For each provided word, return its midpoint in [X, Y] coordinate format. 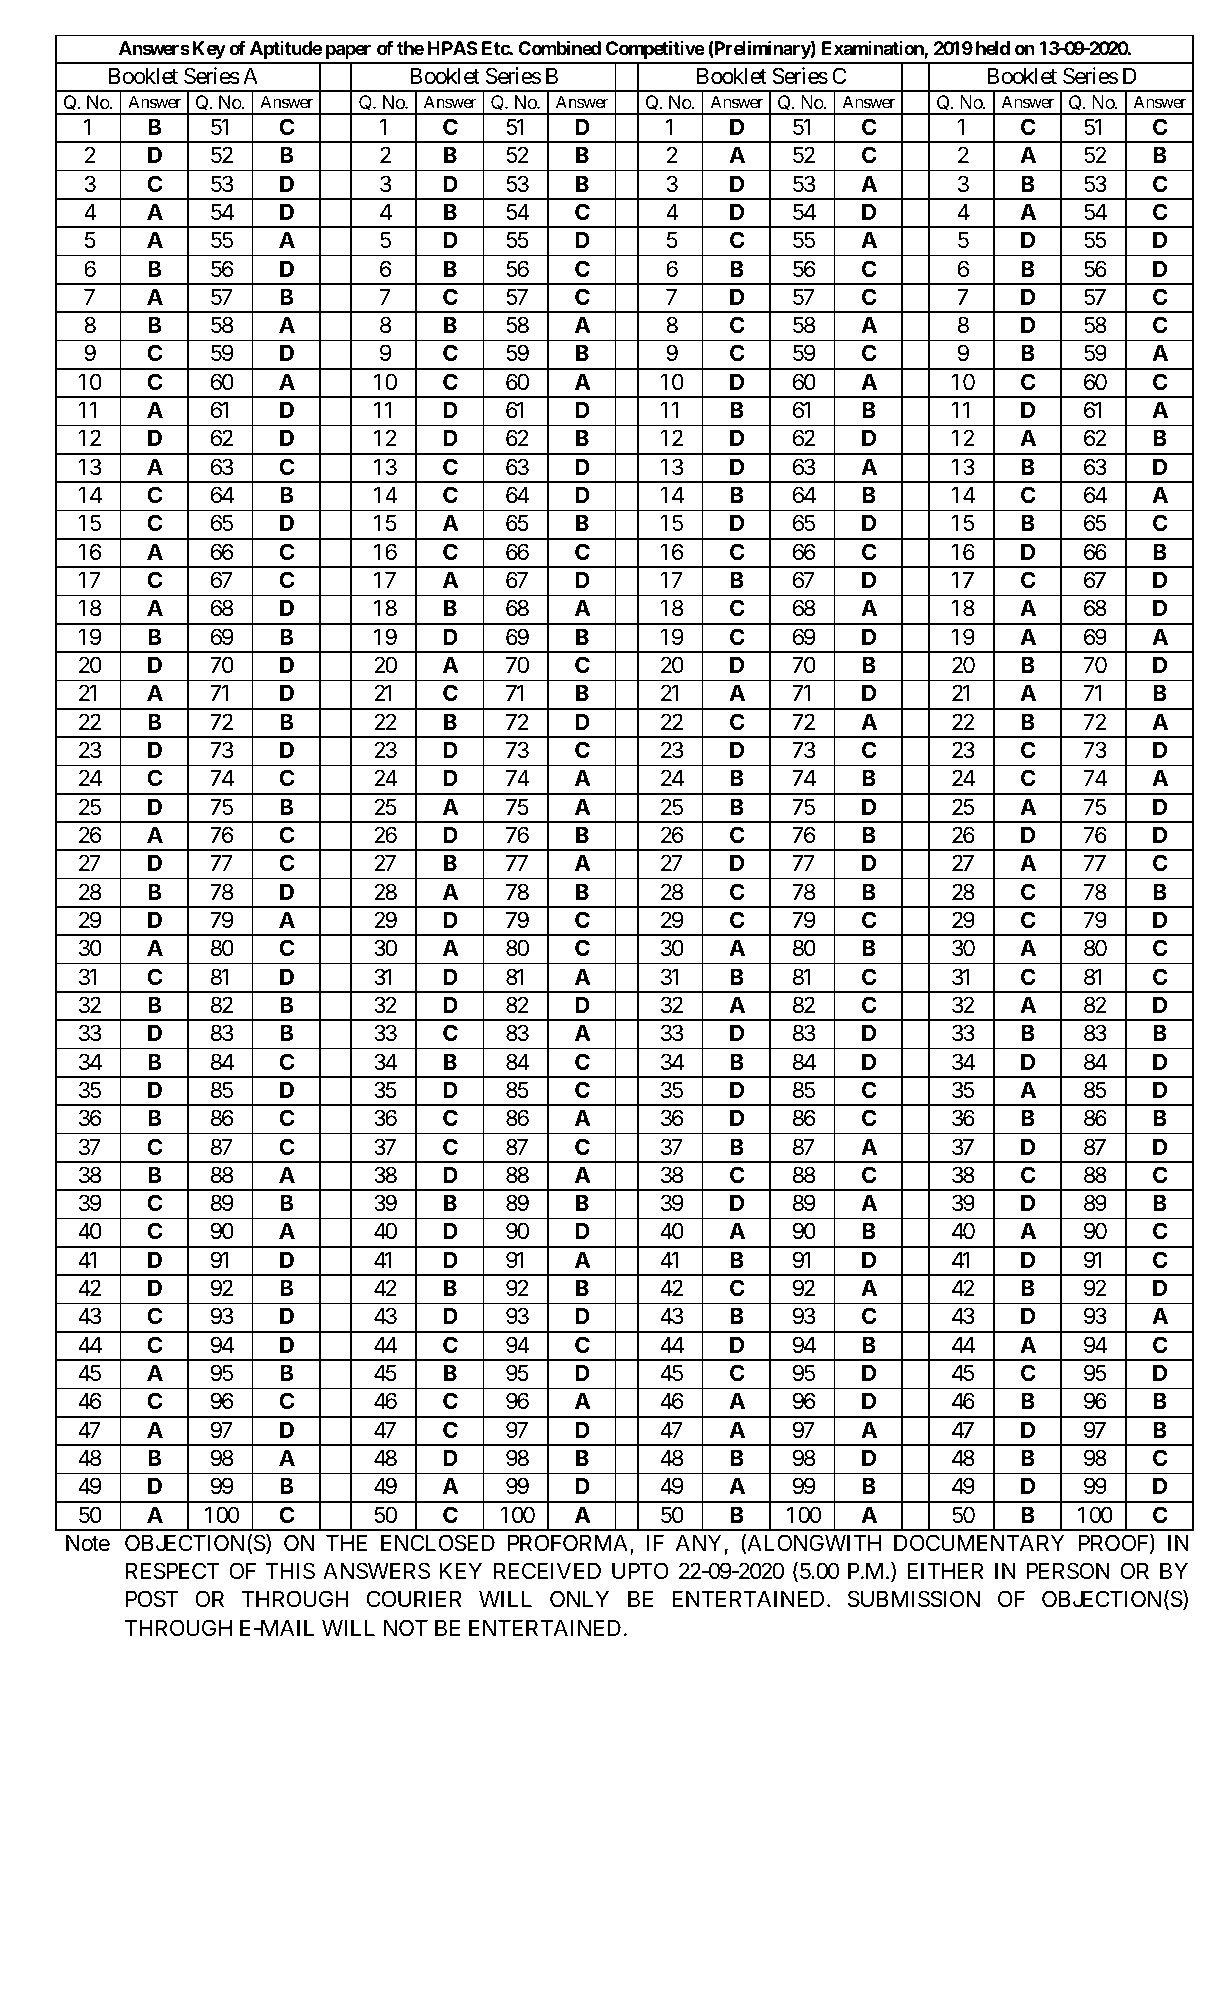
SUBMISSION [914, 1599]
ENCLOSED [438, 1543]
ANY [698, 1542]
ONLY [579, 1599]
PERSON [1068, 1571]
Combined [559, 48]
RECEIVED [547, 1570]
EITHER [945, 1571]
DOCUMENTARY [979, 1543]
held [993, 48]
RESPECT [173, 1571]
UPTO [640, 1571]
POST [152, 1599]
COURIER [414, 1599]
